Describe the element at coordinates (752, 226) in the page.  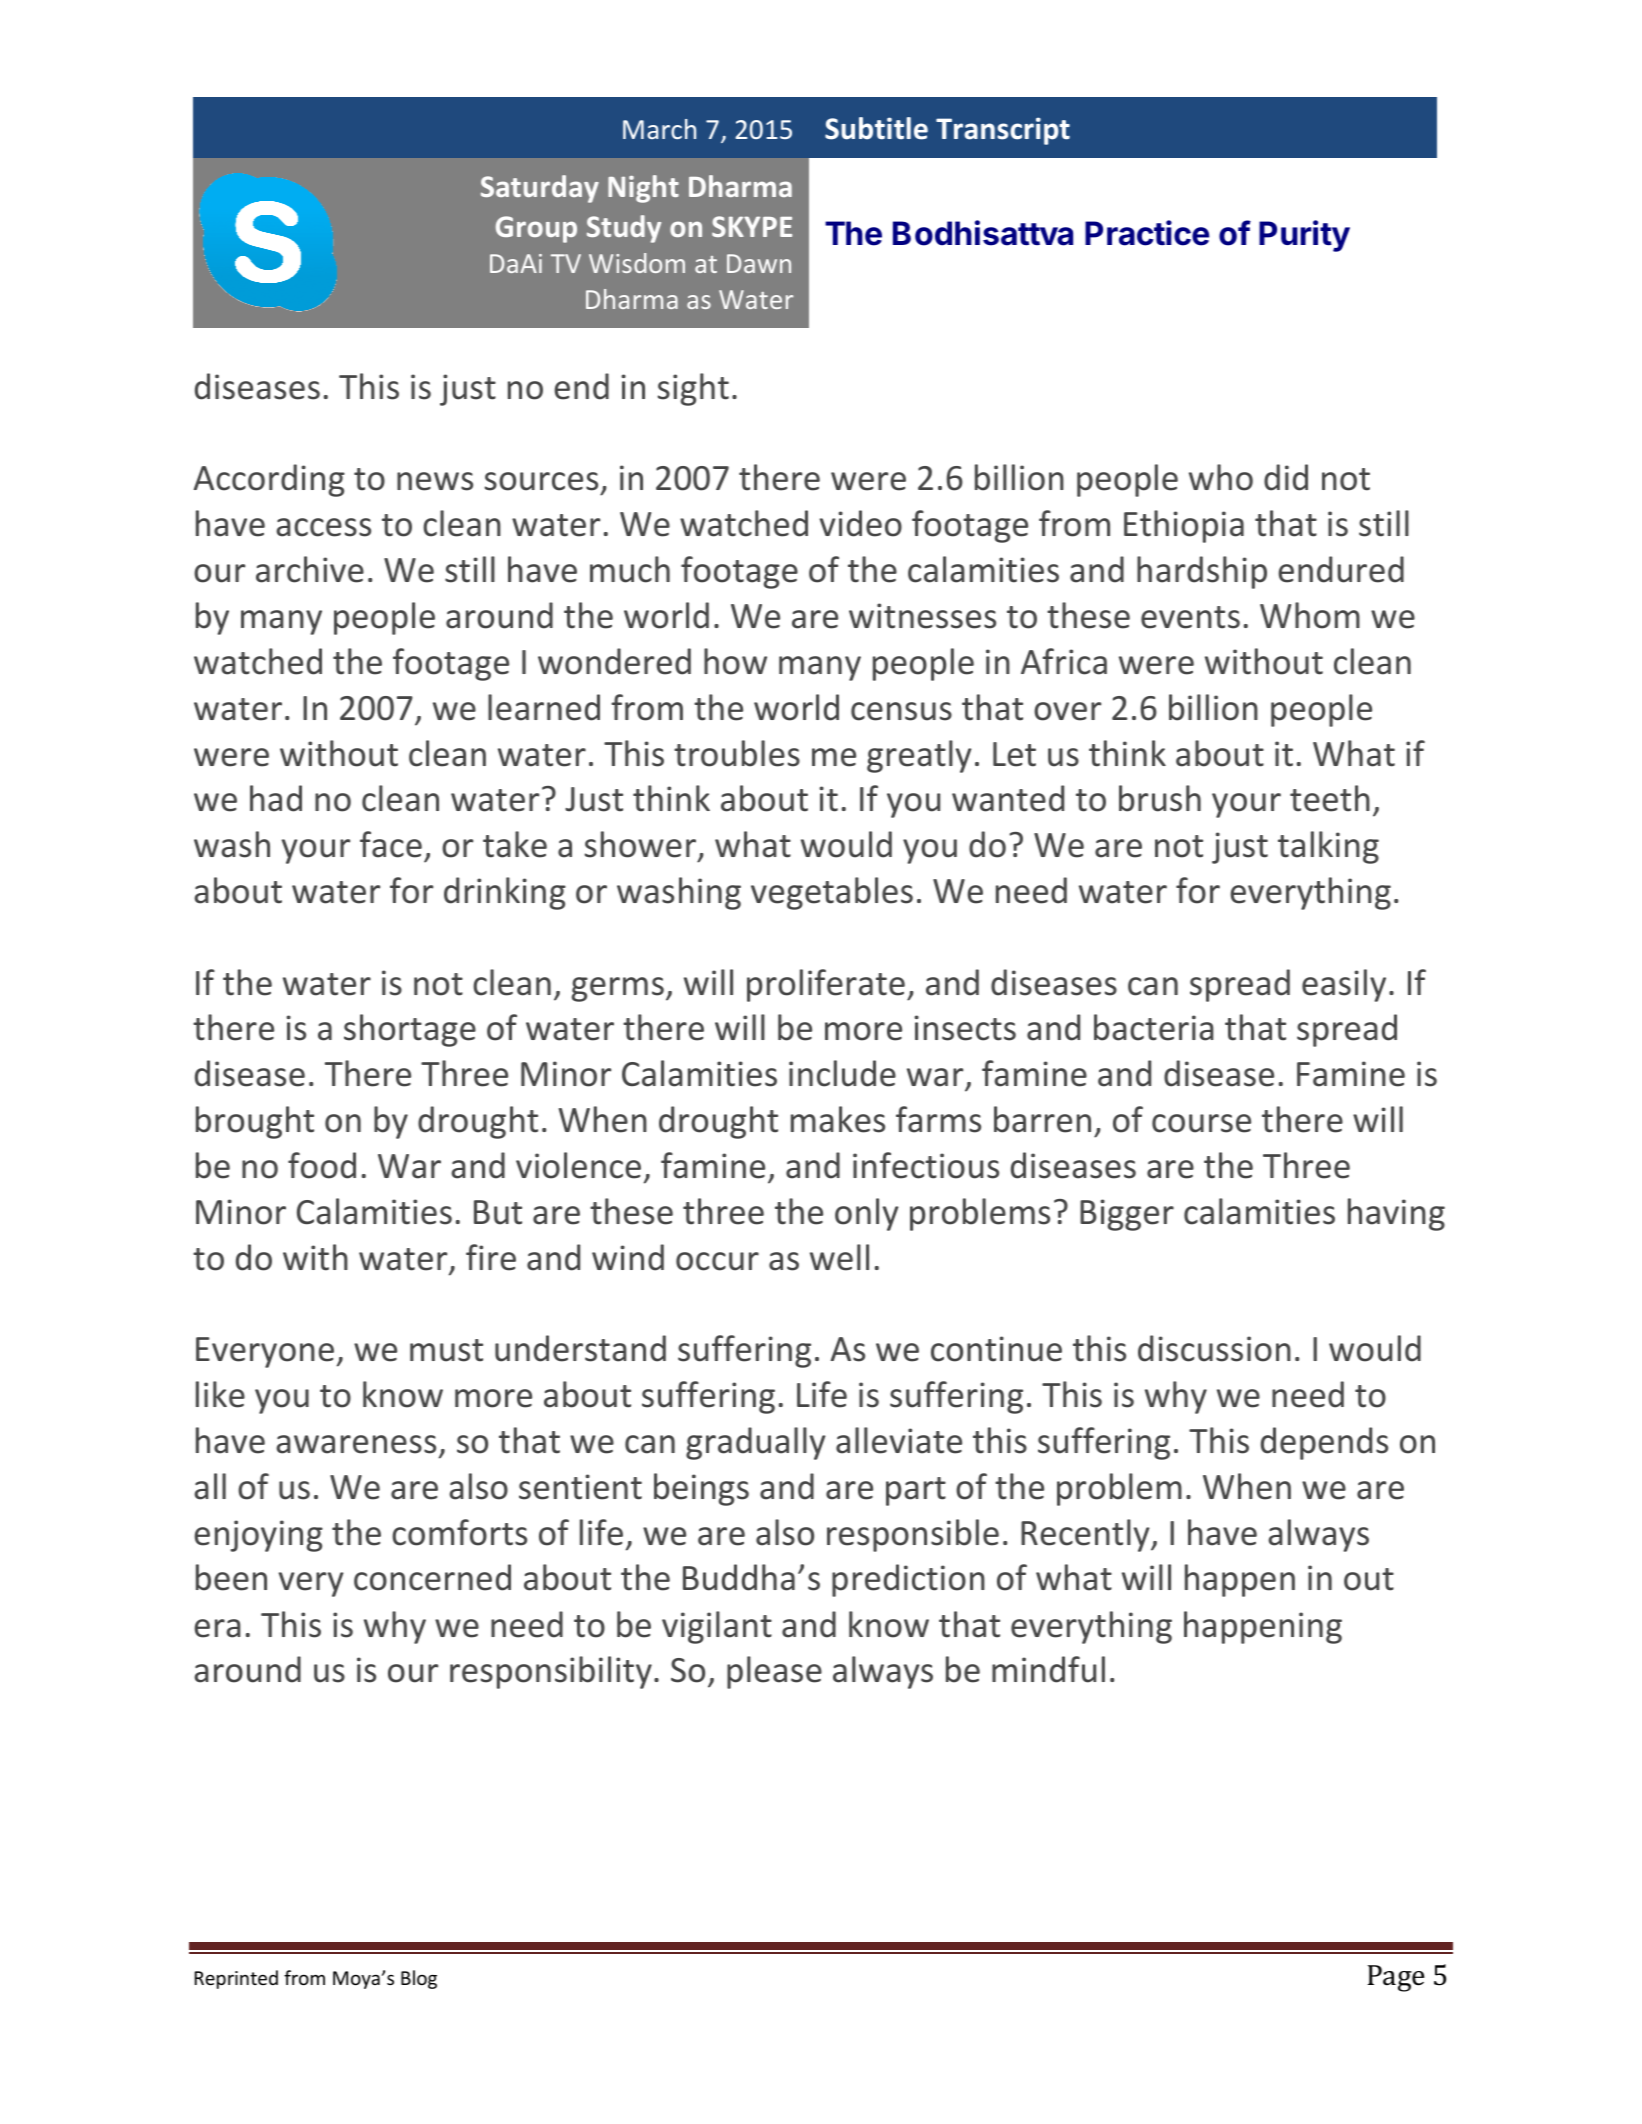
I see `SKYPE` at that location.
